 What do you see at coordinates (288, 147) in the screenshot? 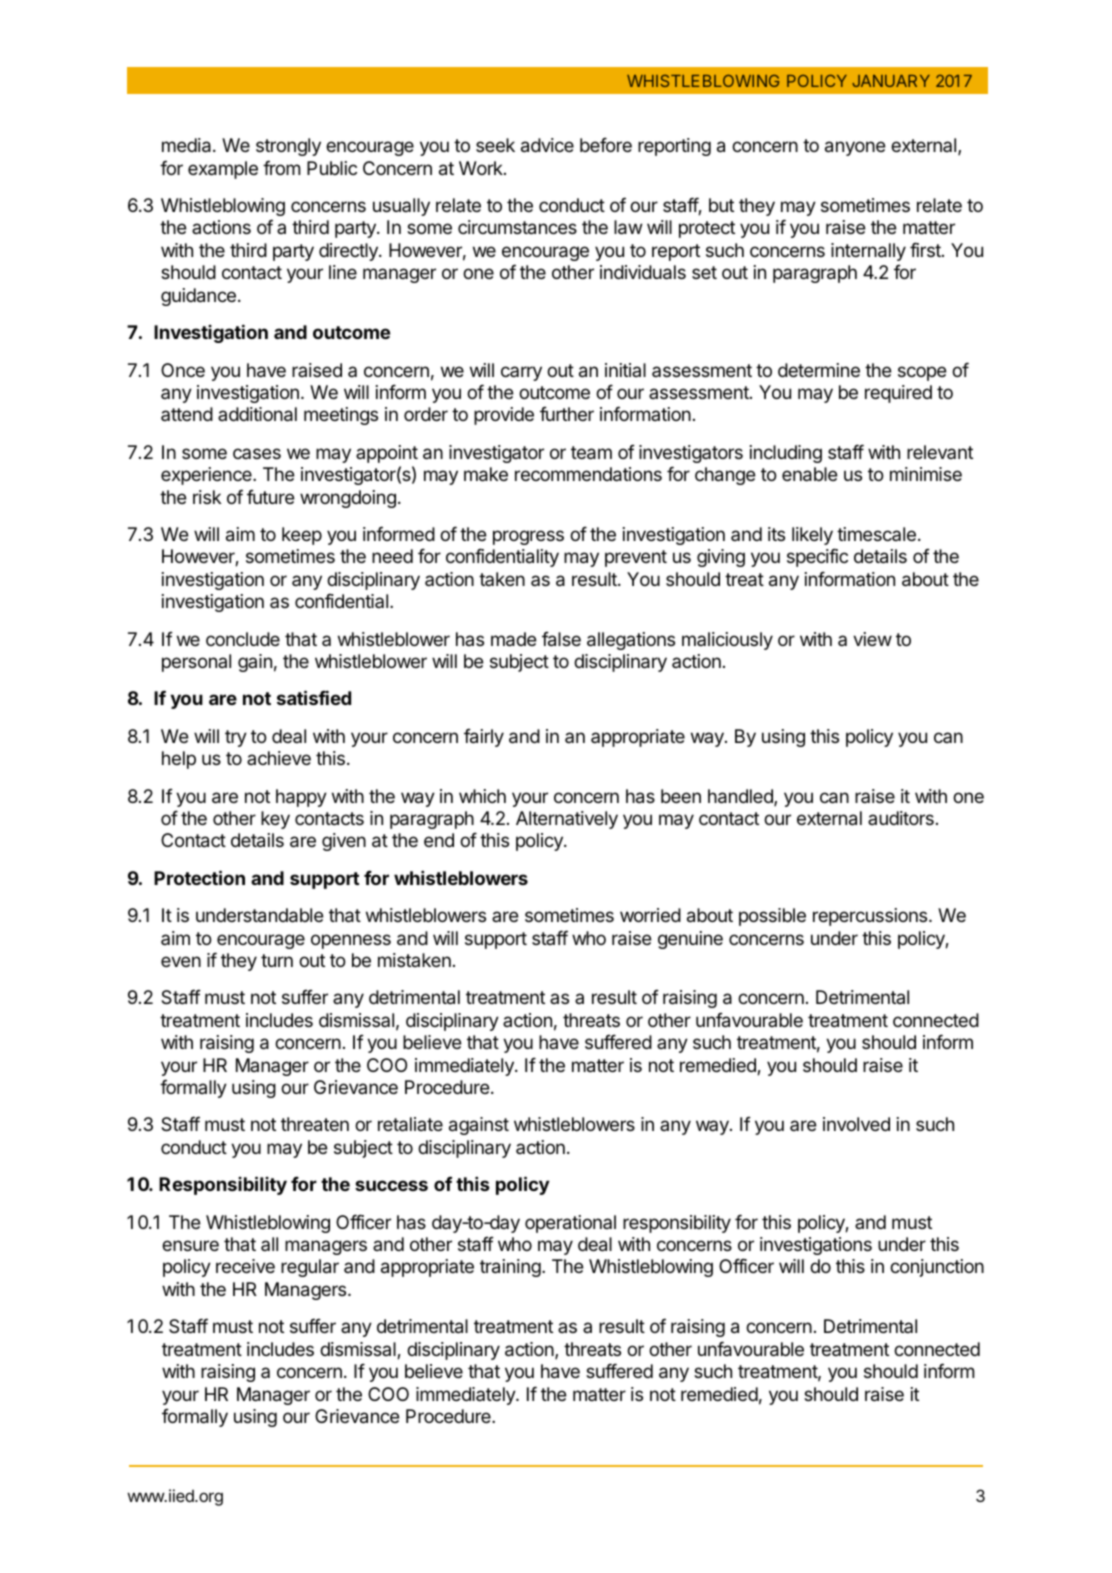
I see `strongly` at bounding box center [288, 147].
